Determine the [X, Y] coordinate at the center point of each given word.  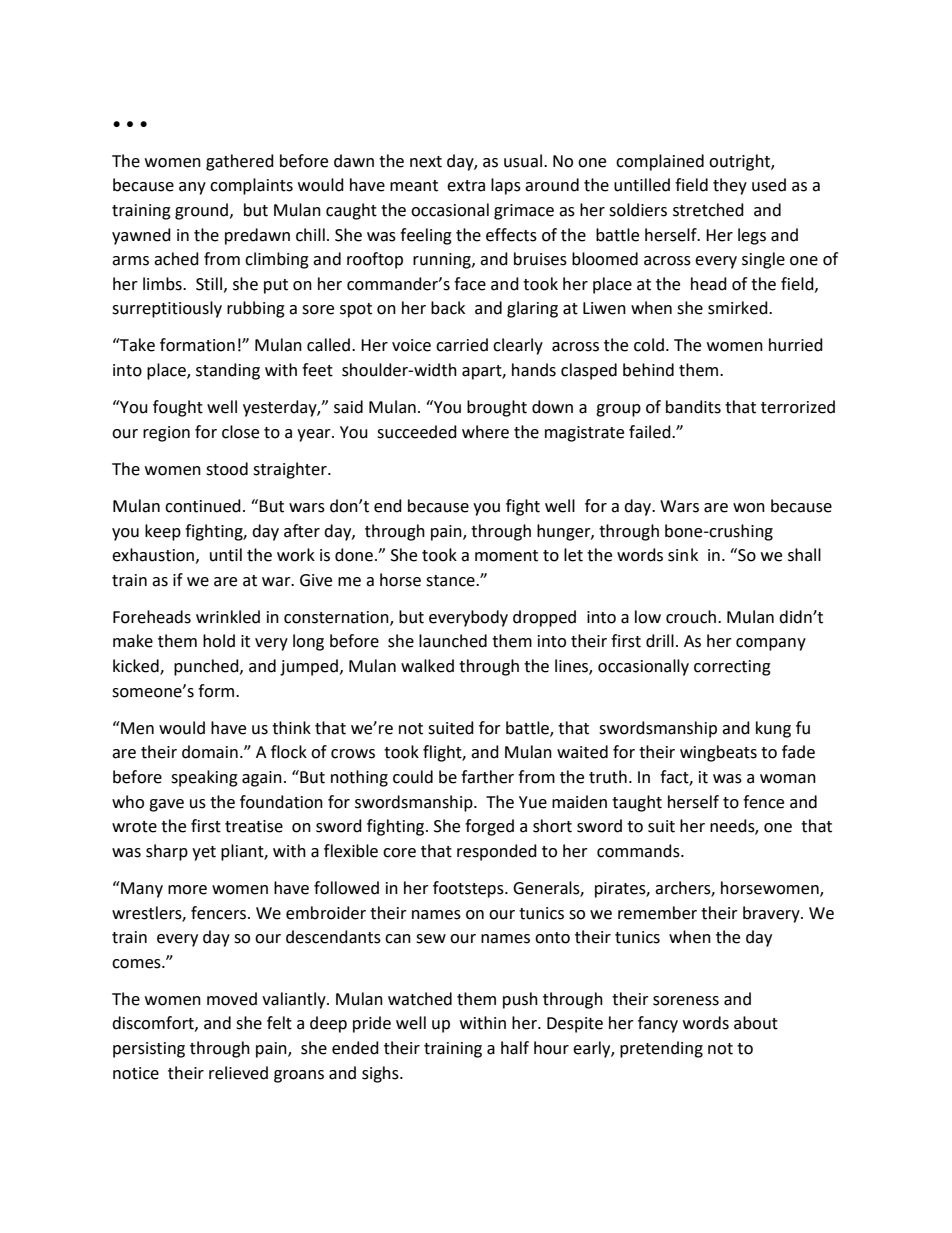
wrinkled [228, 617]
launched [453, 641]
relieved [238, 1073]
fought [178, 408]
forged [489, 827]
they [730, 186]
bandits [693, 407]
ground [203, 211]
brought [497, 408]
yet [204, 853]
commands [639, 851]
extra [466, 186]
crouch [691, 617]
